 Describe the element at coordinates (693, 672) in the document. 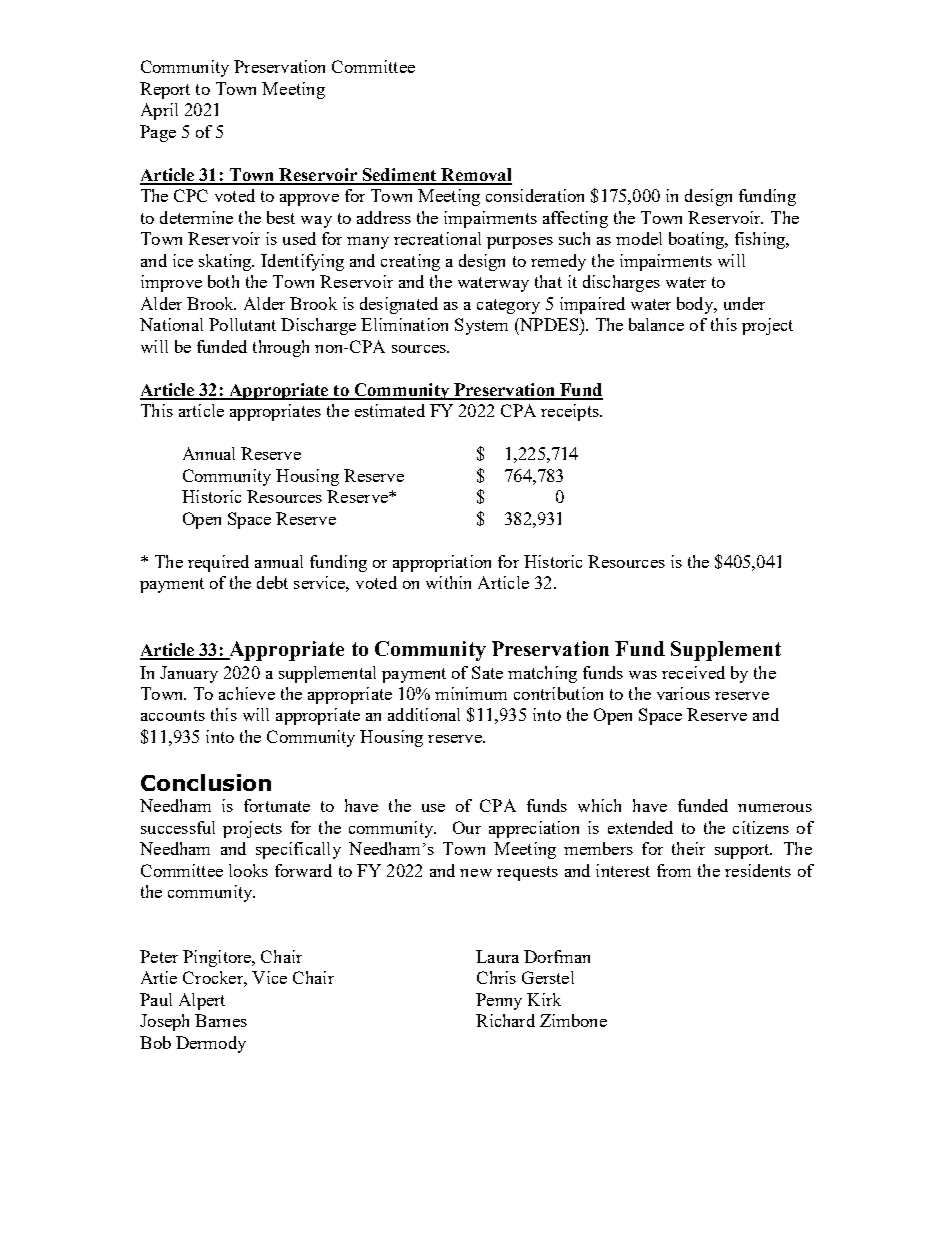

I see `received` at that location.
